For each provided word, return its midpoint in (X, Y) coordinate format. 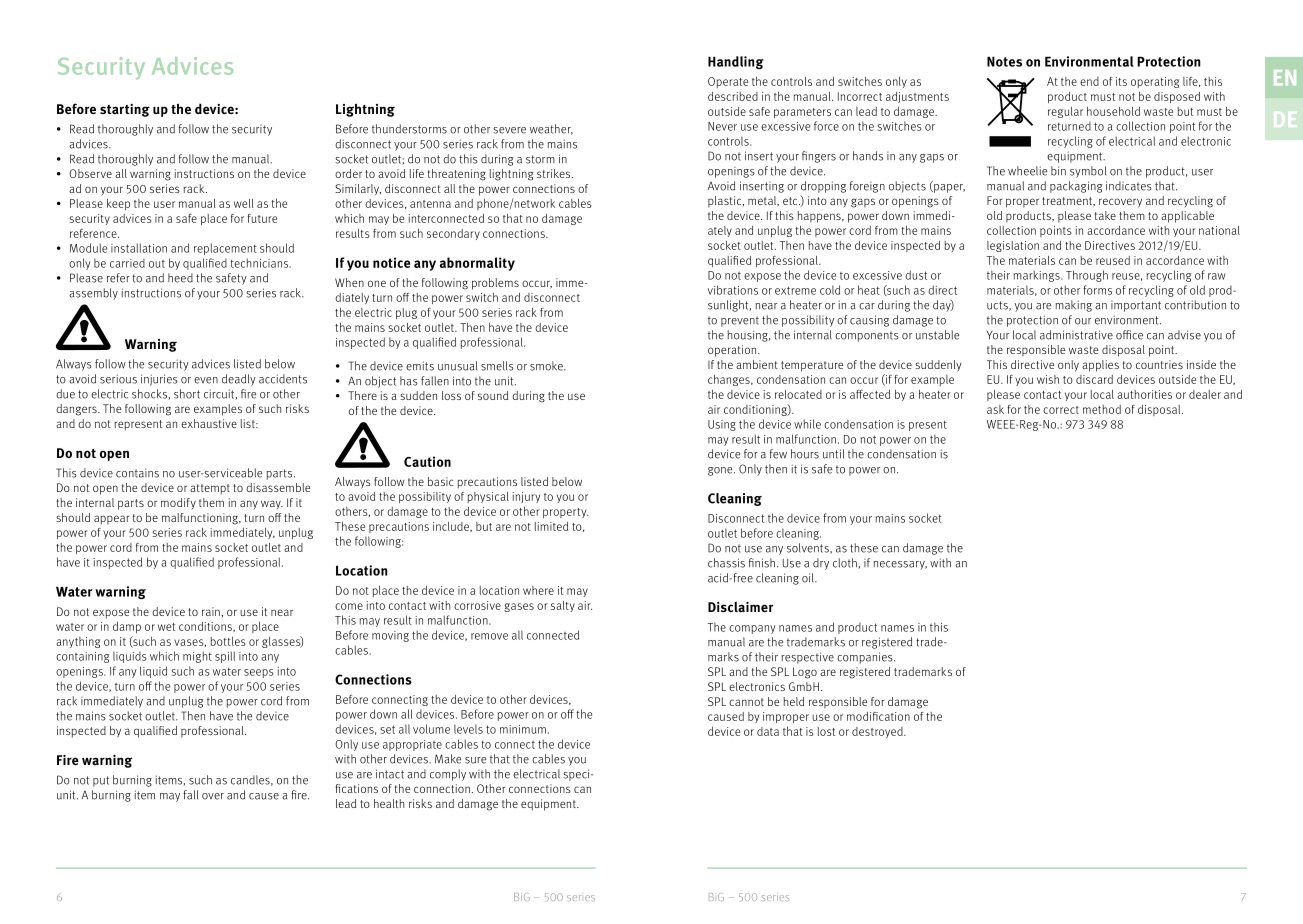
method (1102, 409)
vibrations (733, 290)
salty (563, 606)
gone (721, 471)
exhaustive (209, 423)
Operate (728, 82)
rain (212, 611)
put (101, 781)
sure (475, 760)
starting (125, 110)
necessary (900, 565)
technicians (260, 263)
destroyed (878, 732)
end (1089, 81)
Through (1087, 276)
